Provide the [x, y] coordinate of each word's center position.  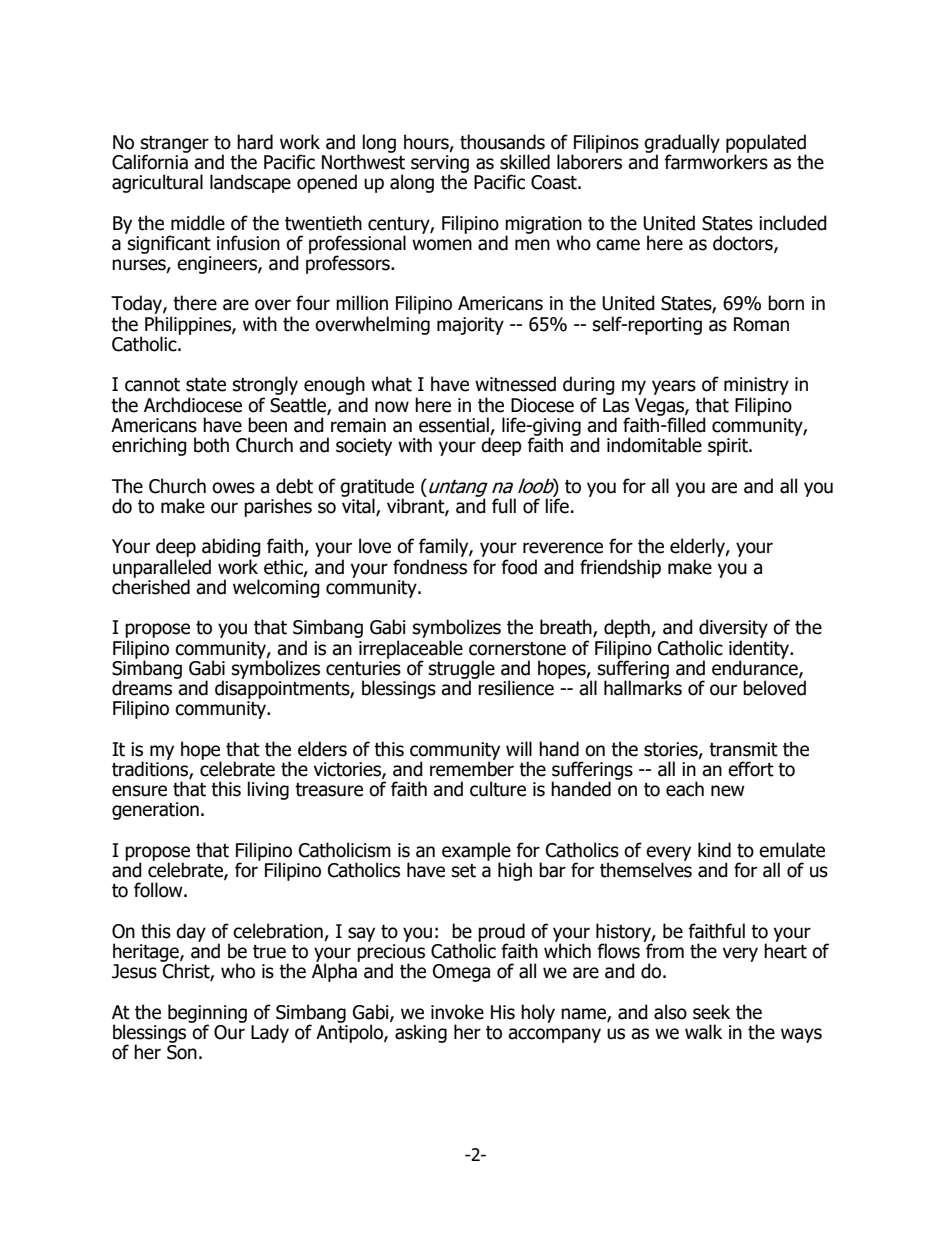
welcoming [276, 587]
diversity [733, 628]
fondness [430, 567]
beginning [207, 1014]
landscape [250, 183]
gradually [682, 144]
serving [440, 165]
